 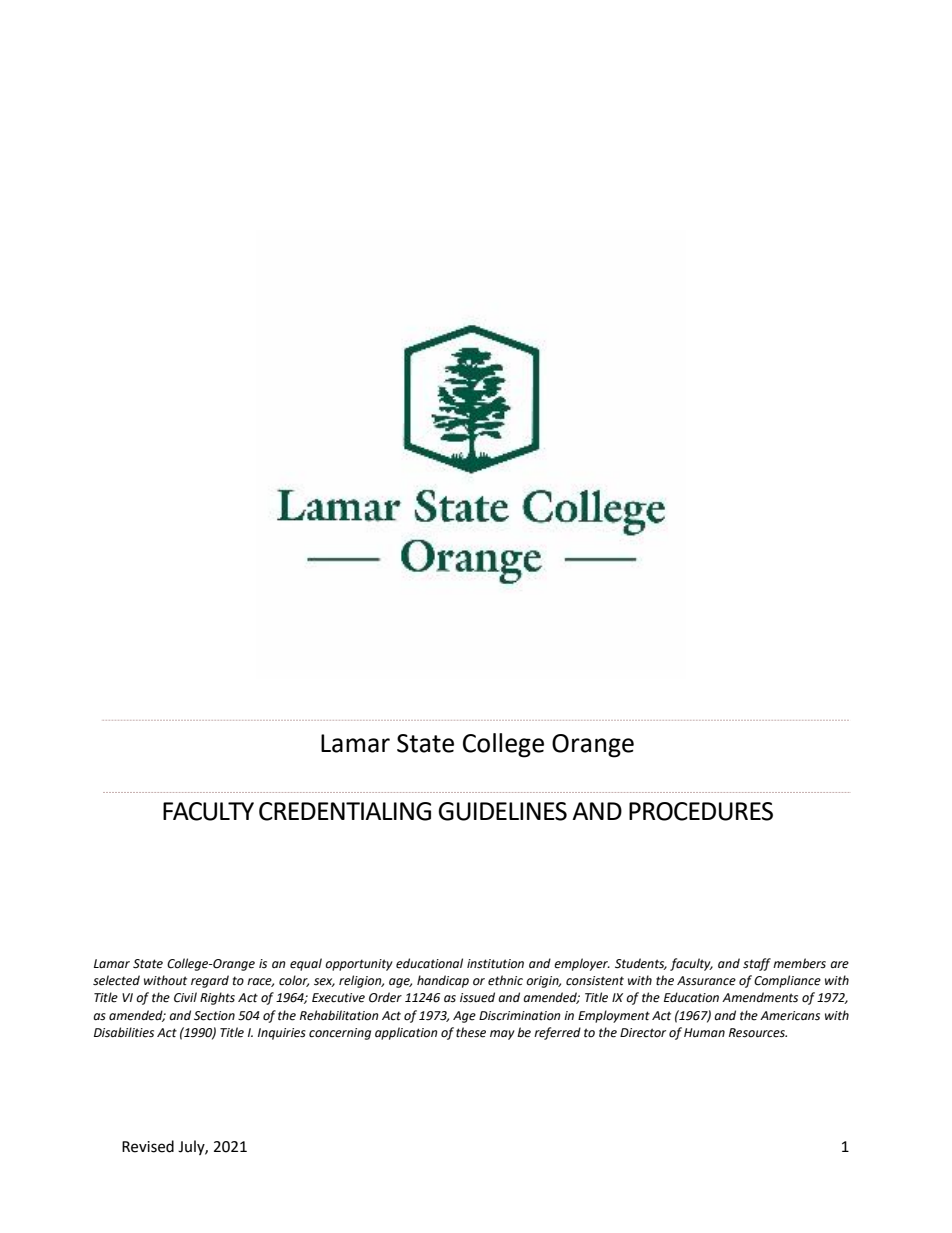 I want to click on Revised, so click(x=148, y=1146).
